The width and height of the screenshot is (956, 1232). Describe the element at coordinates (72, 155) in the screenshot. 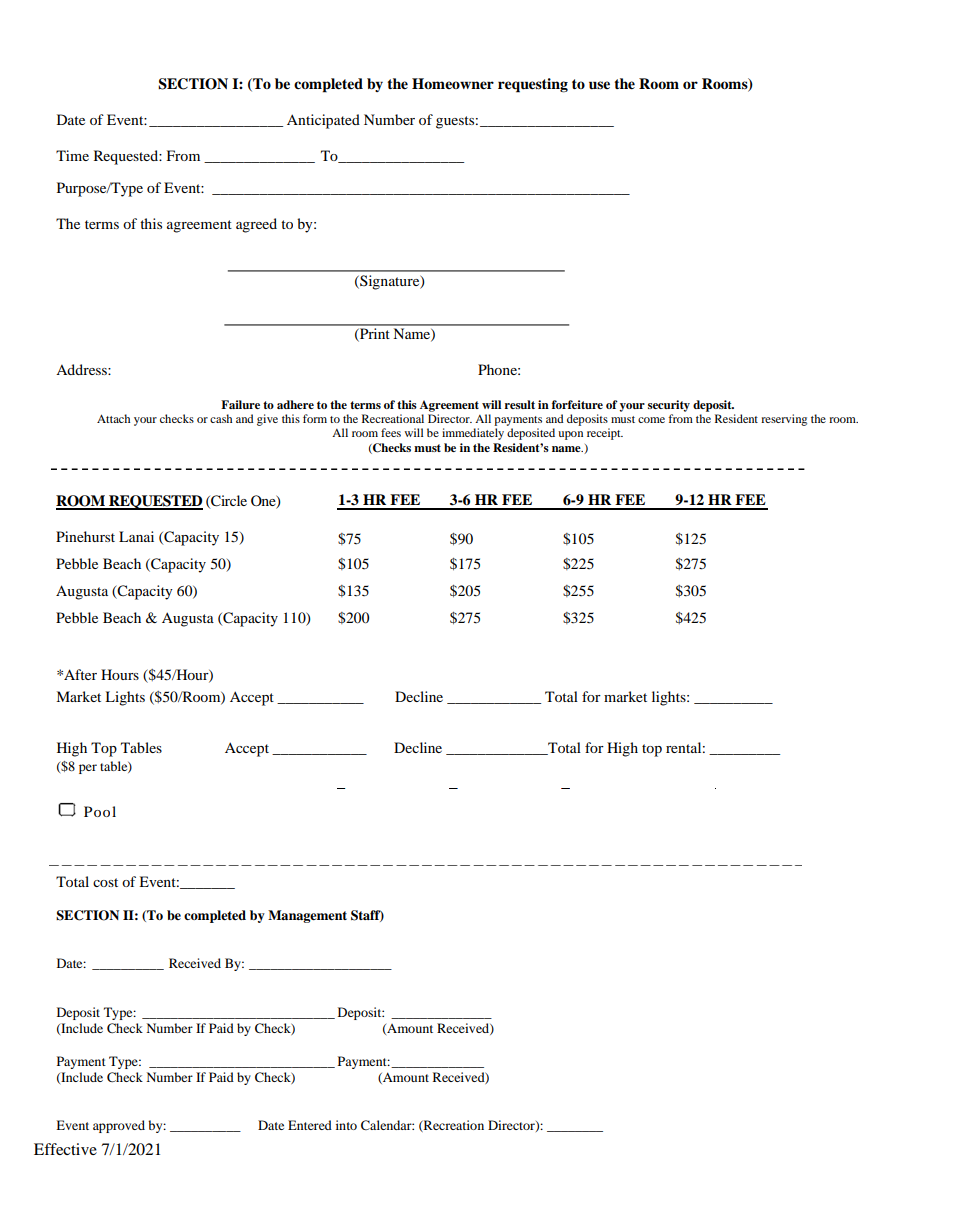

I see `Time` at that location.
